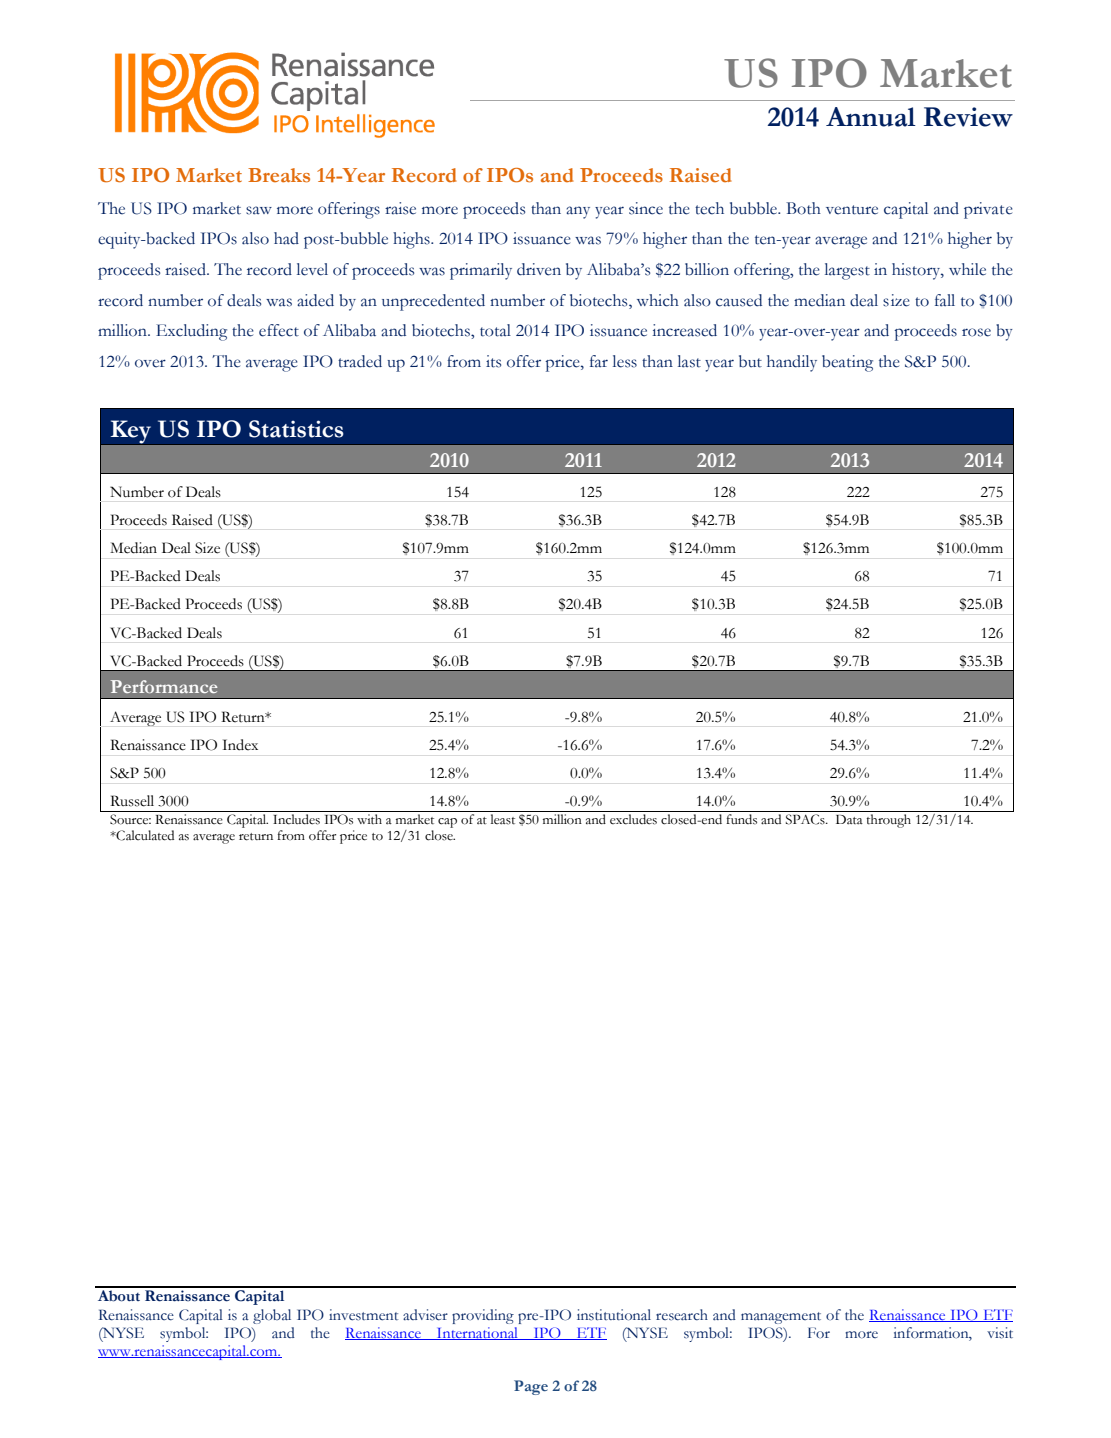  I want to click on least, so click(503, 819).
